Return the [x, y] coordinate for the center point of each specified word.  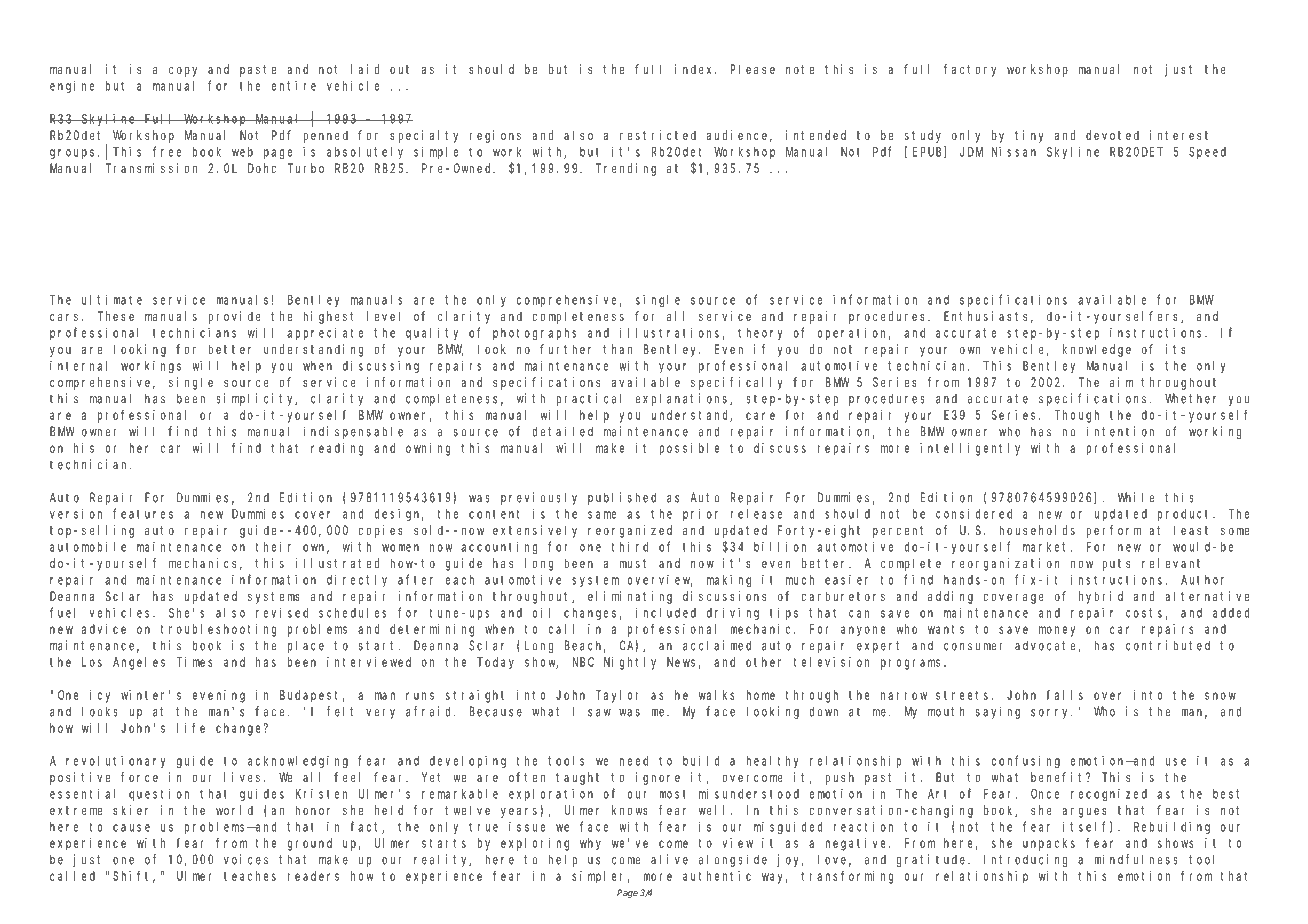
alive [669, 859]
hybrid [1101, 597]
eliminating [630, 597]
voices [246, 859]
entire [293, 86]
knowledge [1097, 350]
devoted [1112, 135]
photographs [535, 334]
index [695, 69]
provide [234, 317]
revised [282, 612]
